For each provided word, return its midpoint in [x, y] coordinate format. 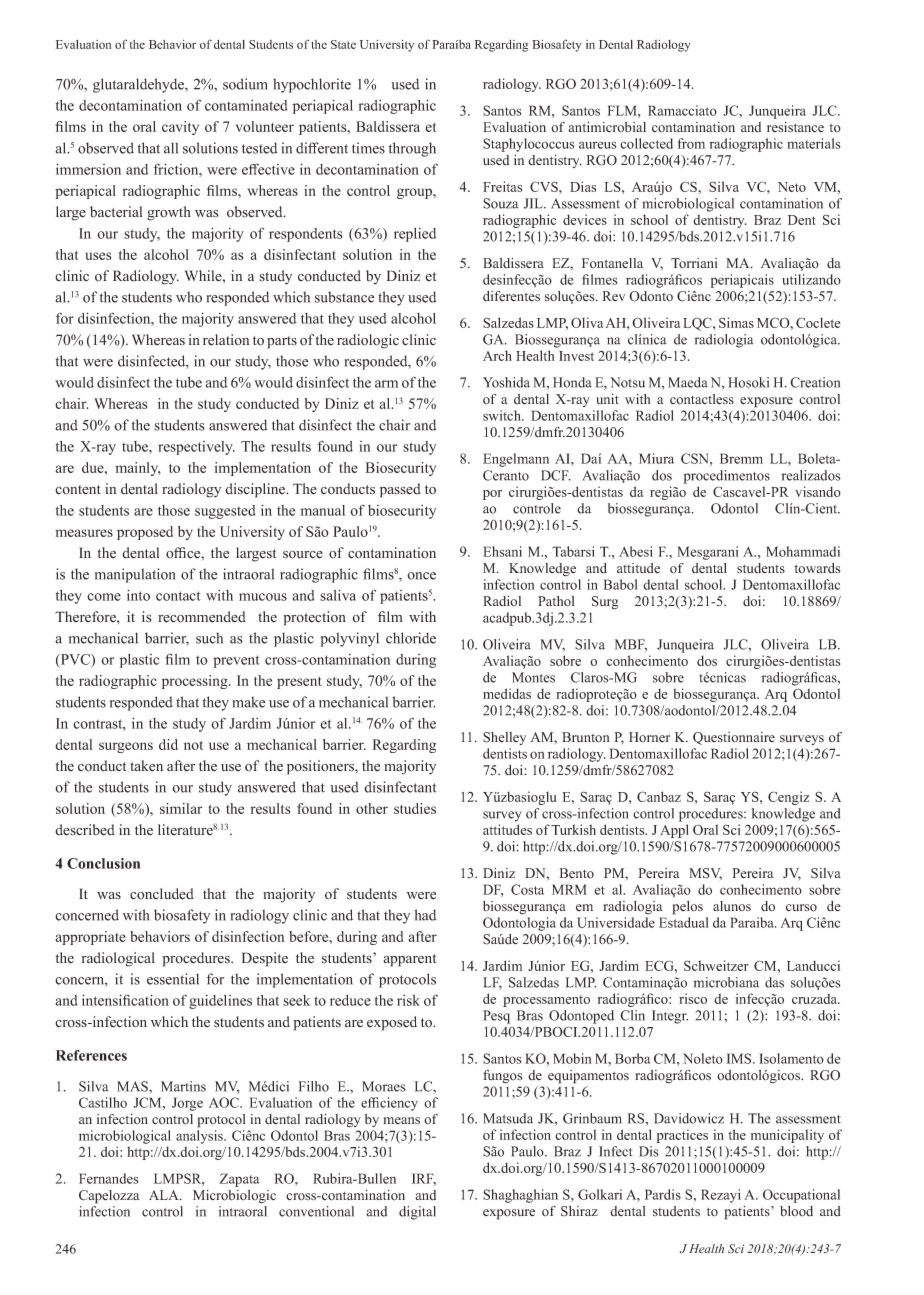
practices [682, 1136]
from [691, 143]
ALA [165, 1195]
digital [417, 1213]
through [412, 149]
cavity [180, 128]
